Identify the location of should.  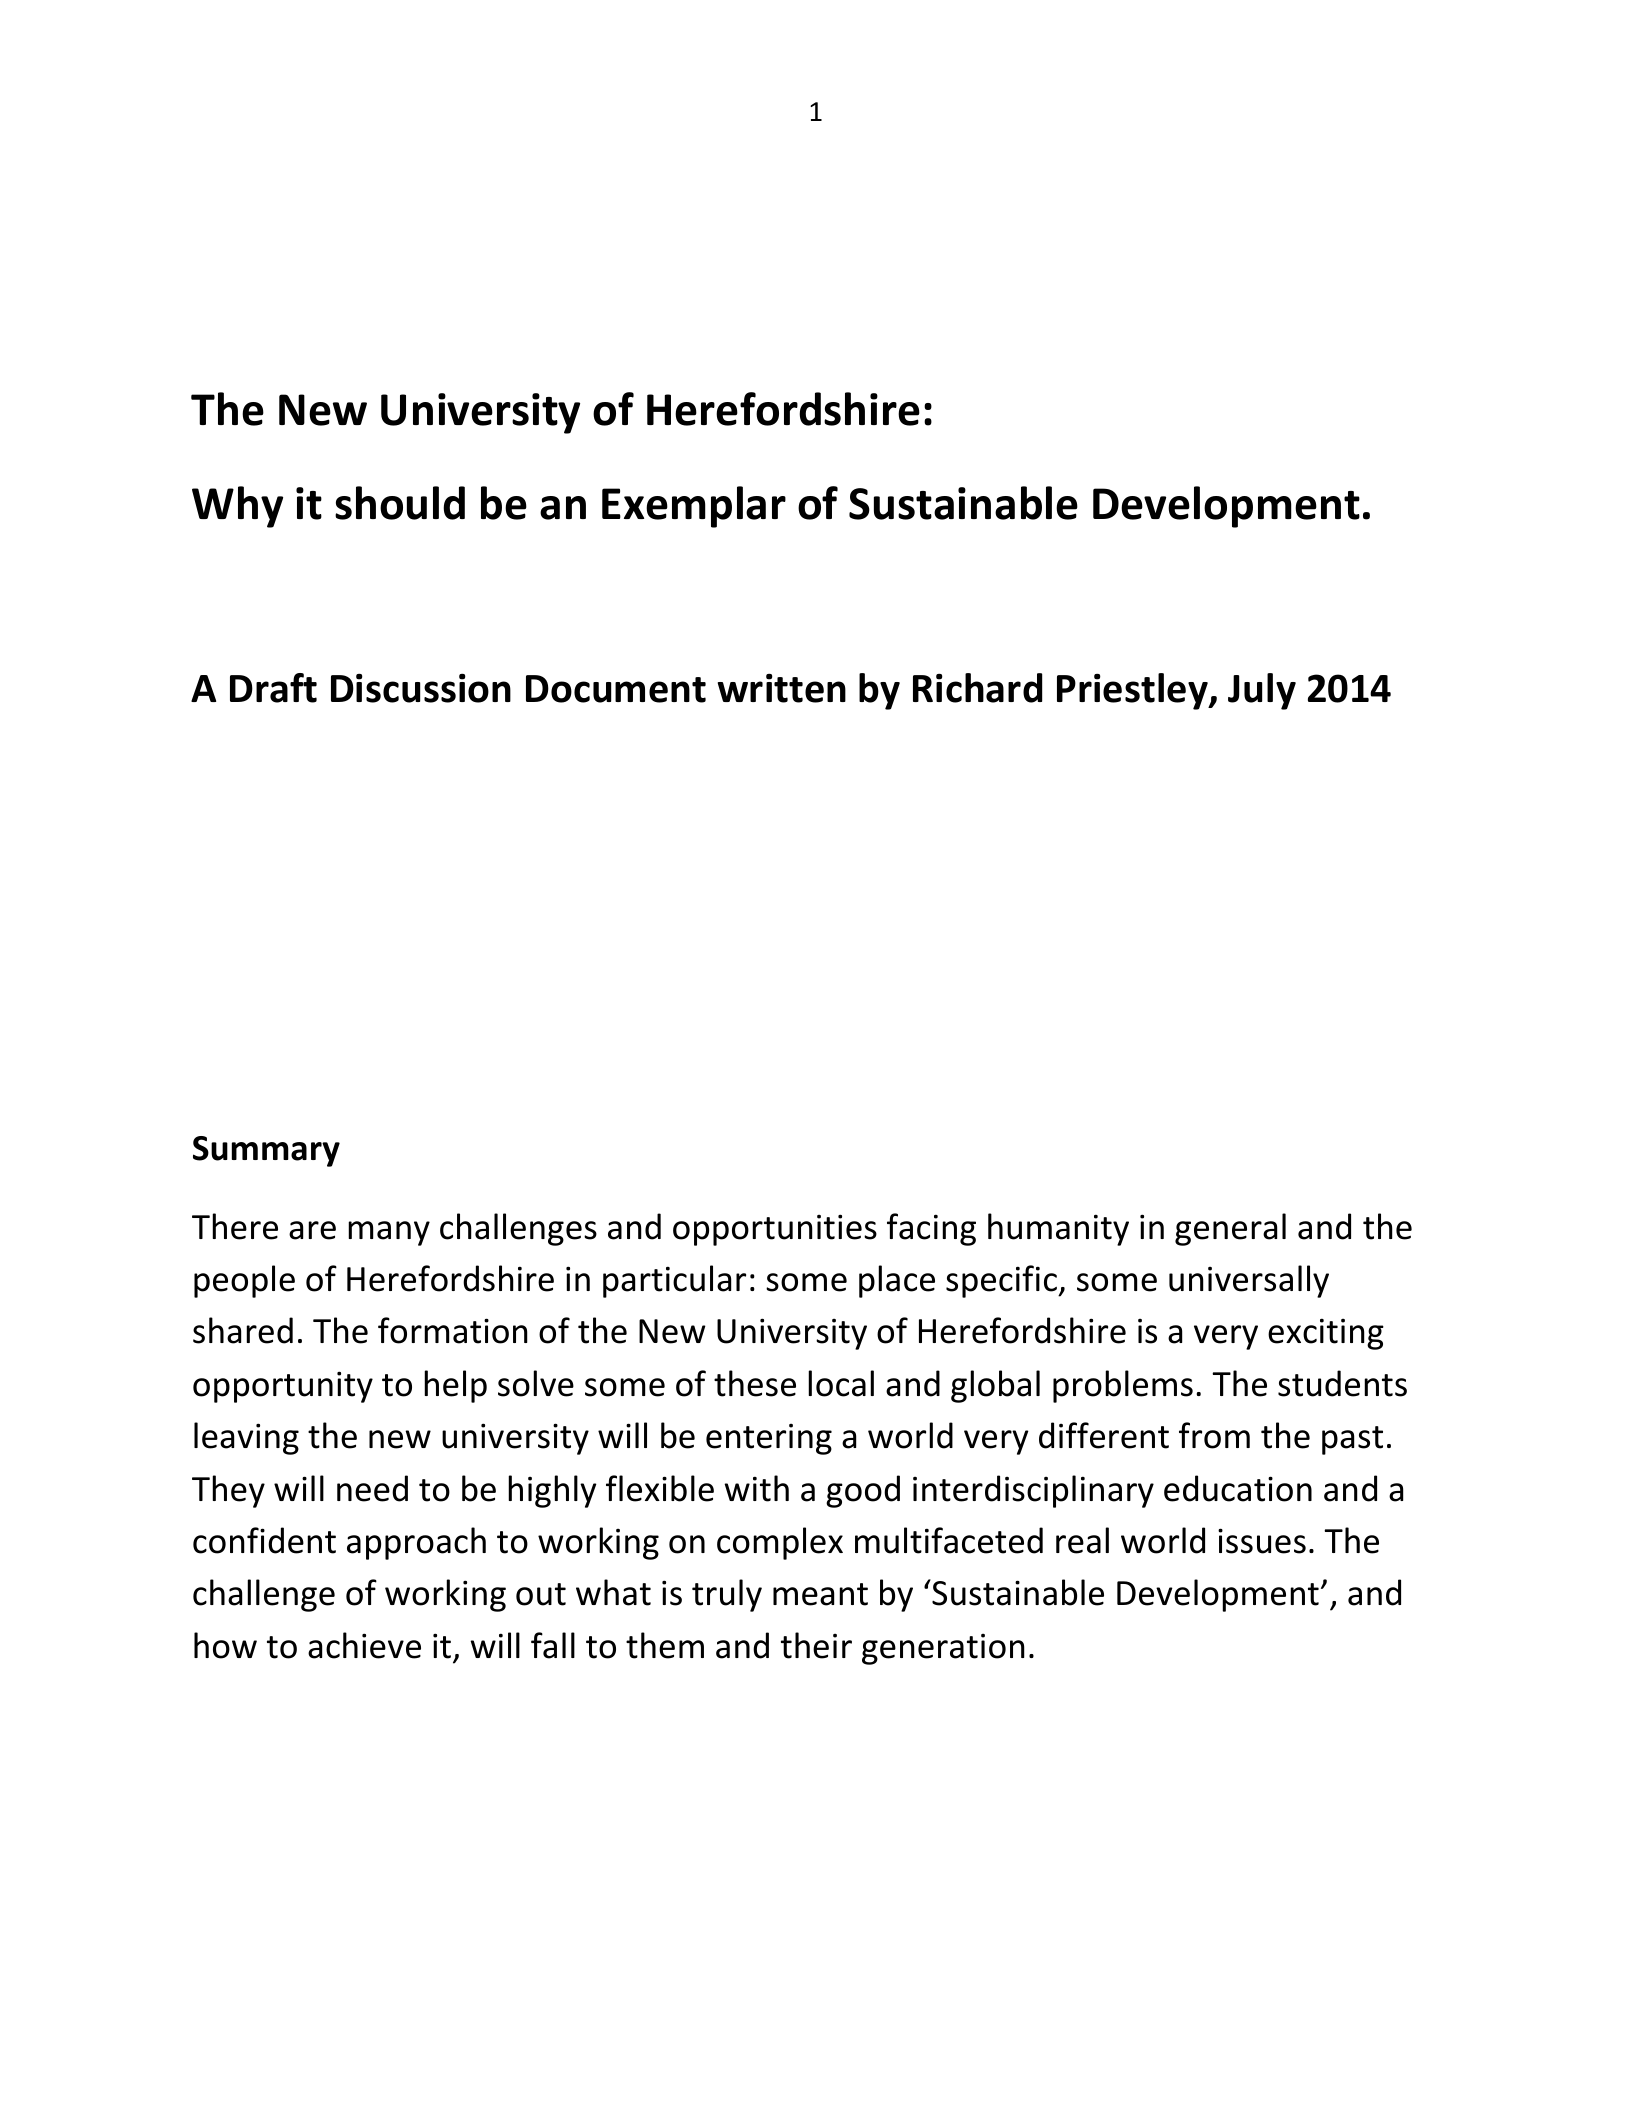
(400, 503).
